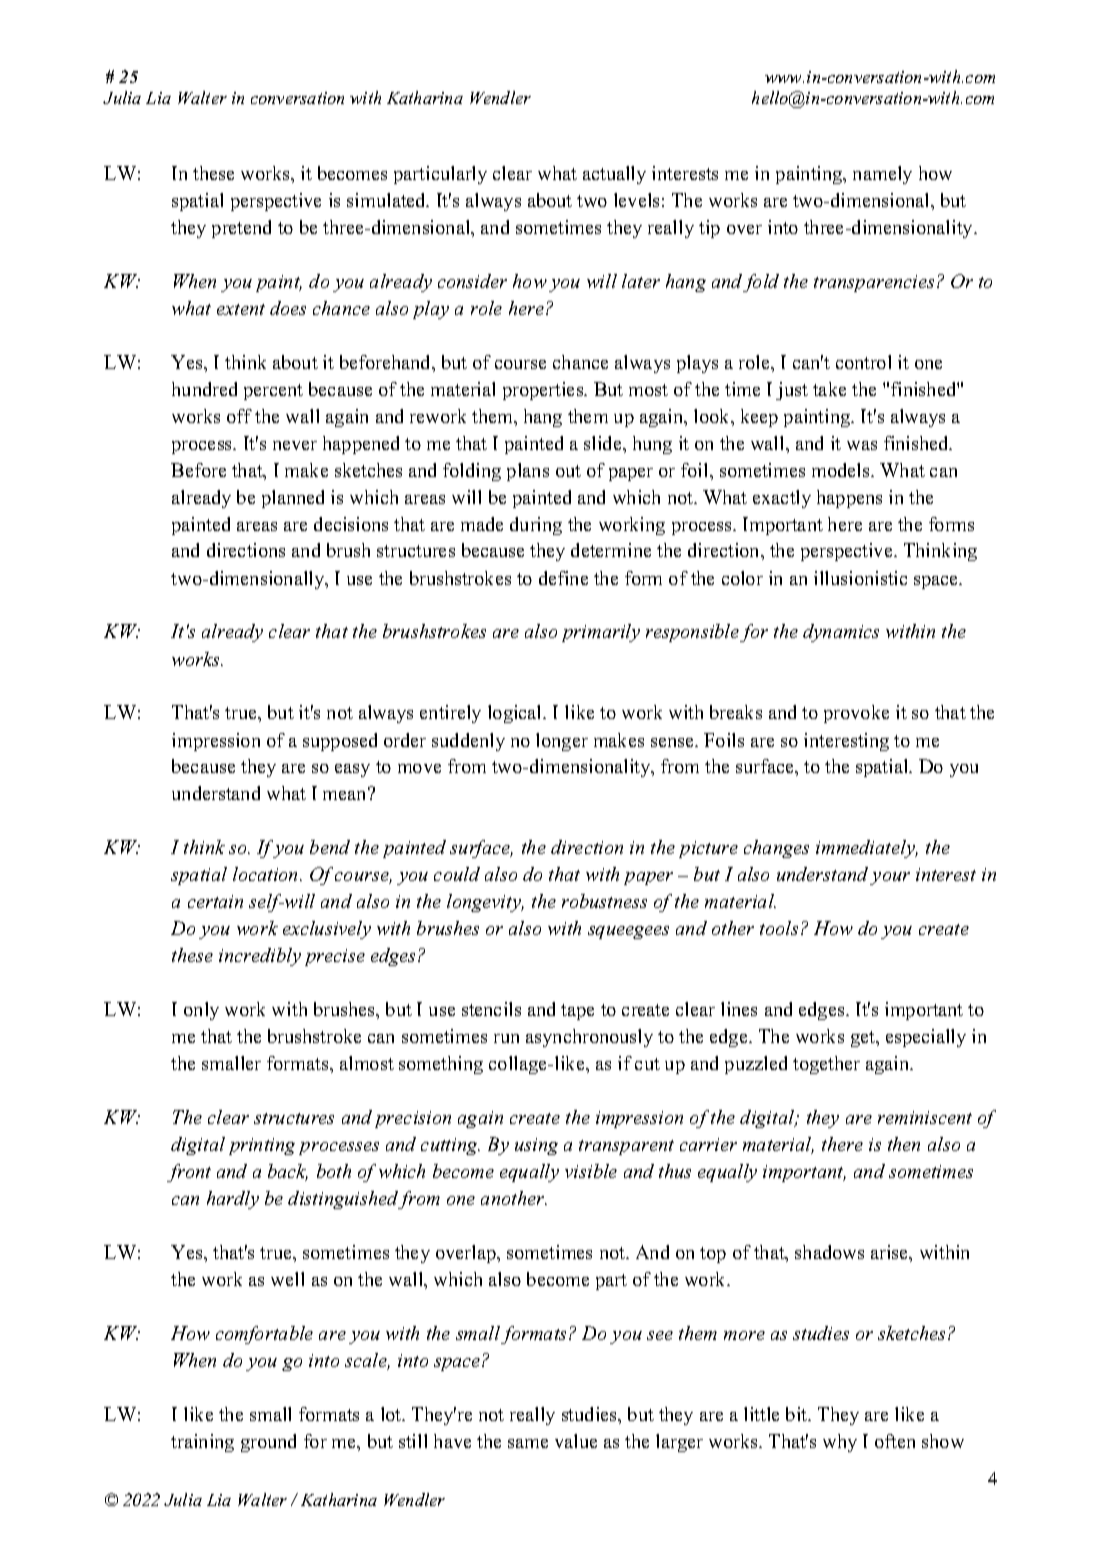 Image resolution: width=1103 pixels, height=1561 pixels. Describe the element at coordinates (867, 849) in the document. I see `immediately` at that location.
